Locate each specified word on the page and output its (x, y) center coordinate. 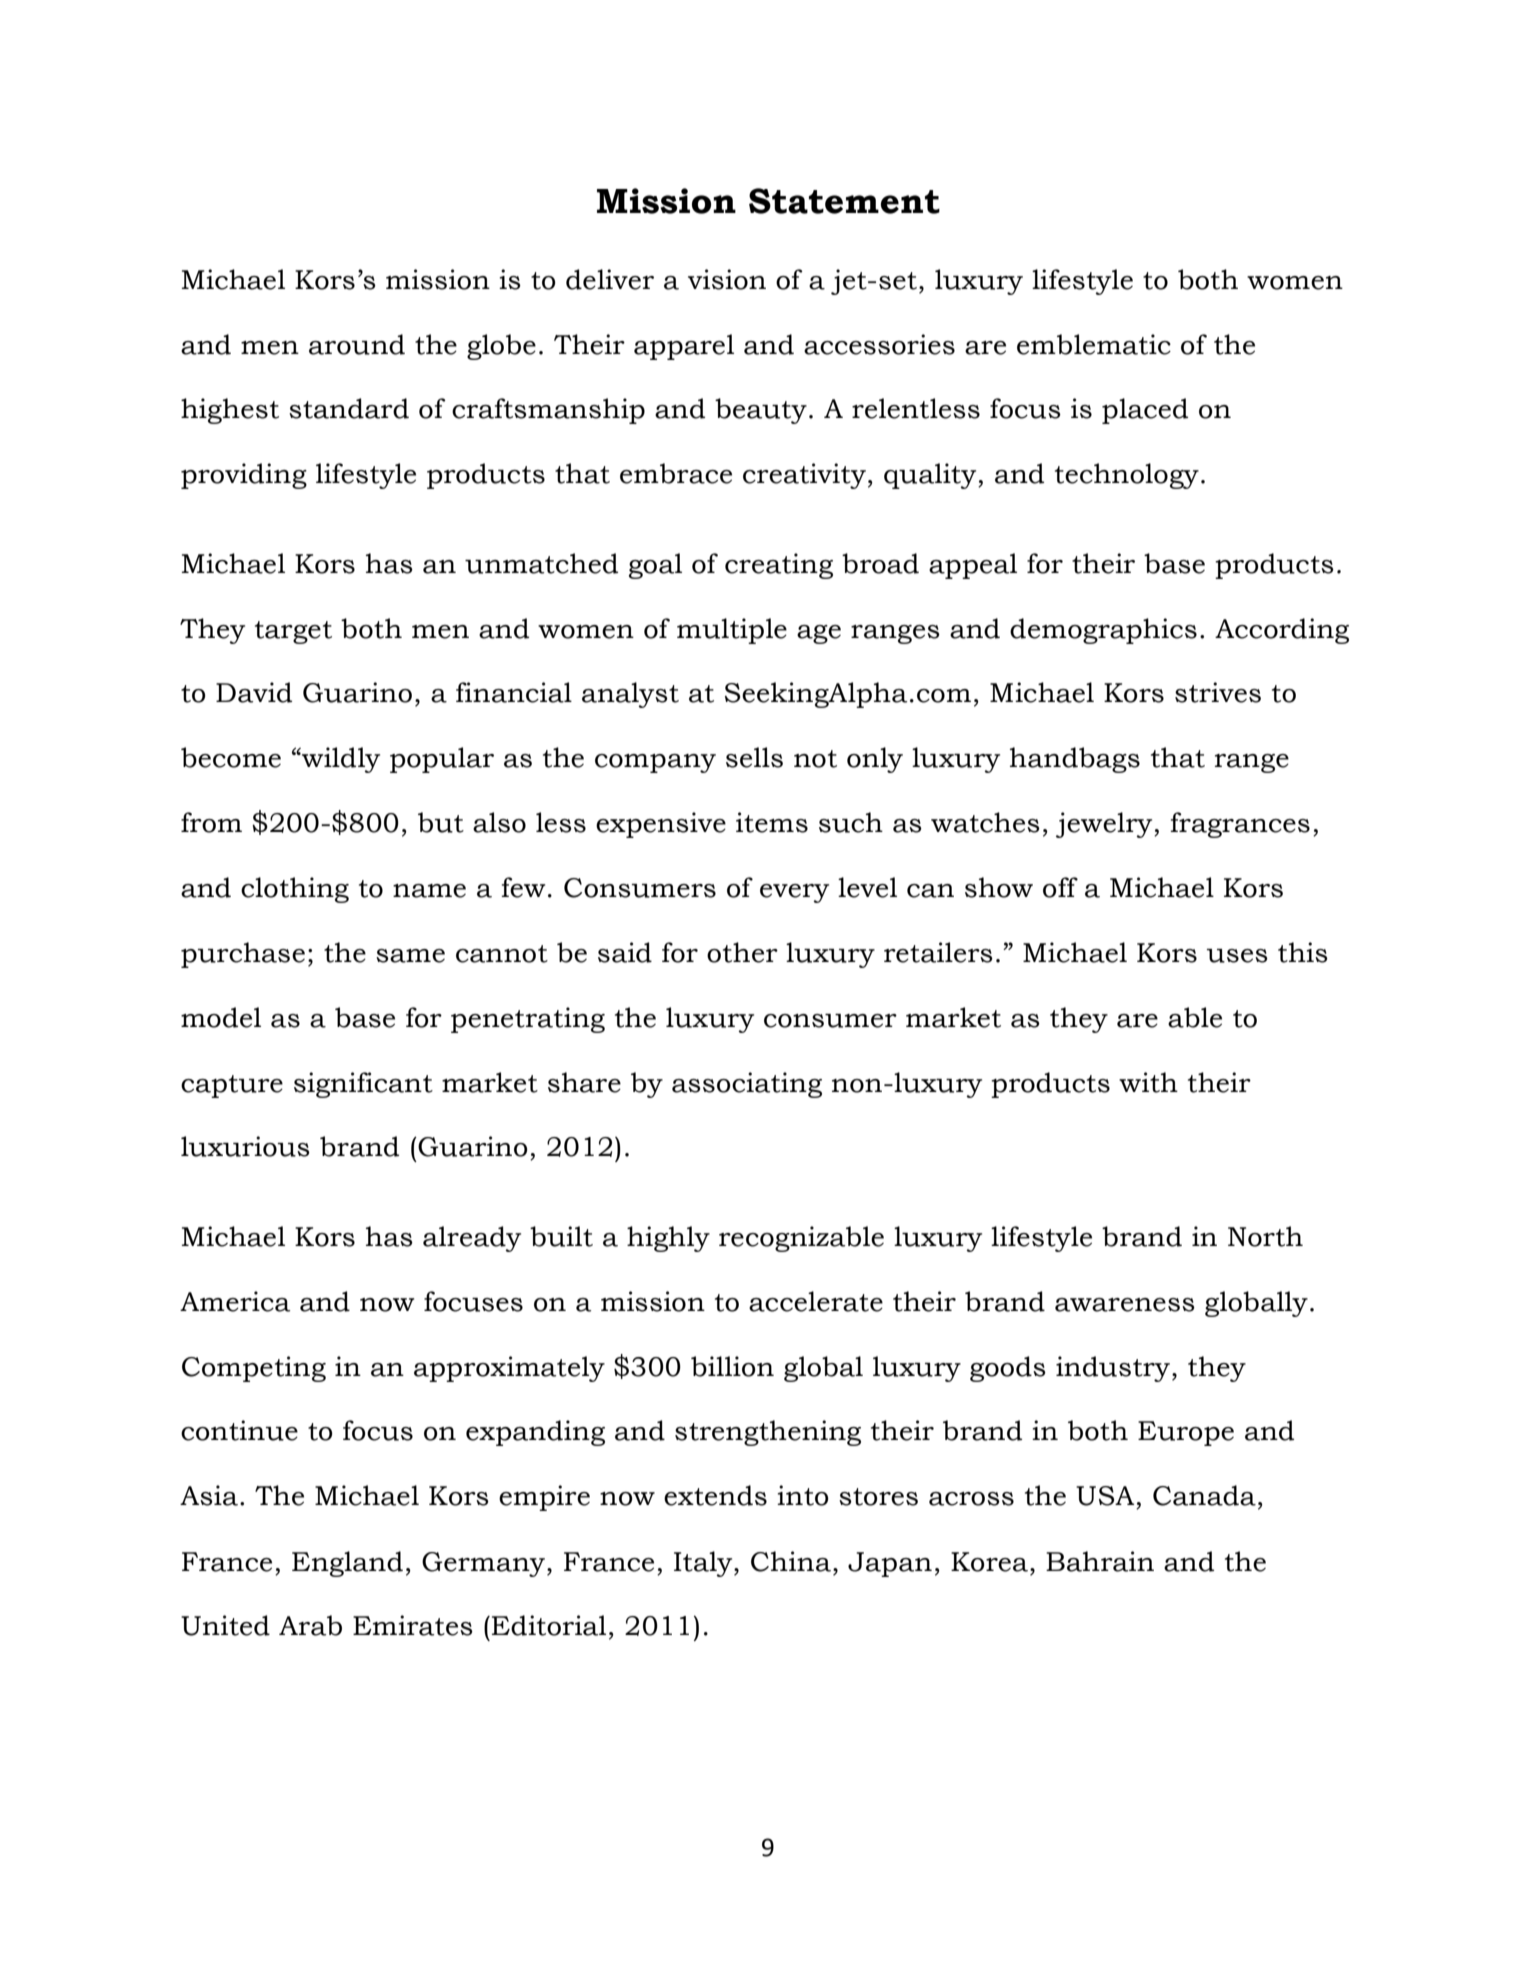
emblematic (1094, 344)
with (1148, 1082)
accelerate (816, 1301)
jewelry (1105, 825)
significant (363, 1085)
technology (1127, 476)
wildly (340, 760)
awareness (1125, 1305)
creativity (804, 476)
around (357, 344)
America (235, 1301)
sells (754, 757)
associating (747, 1085)
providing (244, 476)
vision (727, 279)
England (347, 1564)
